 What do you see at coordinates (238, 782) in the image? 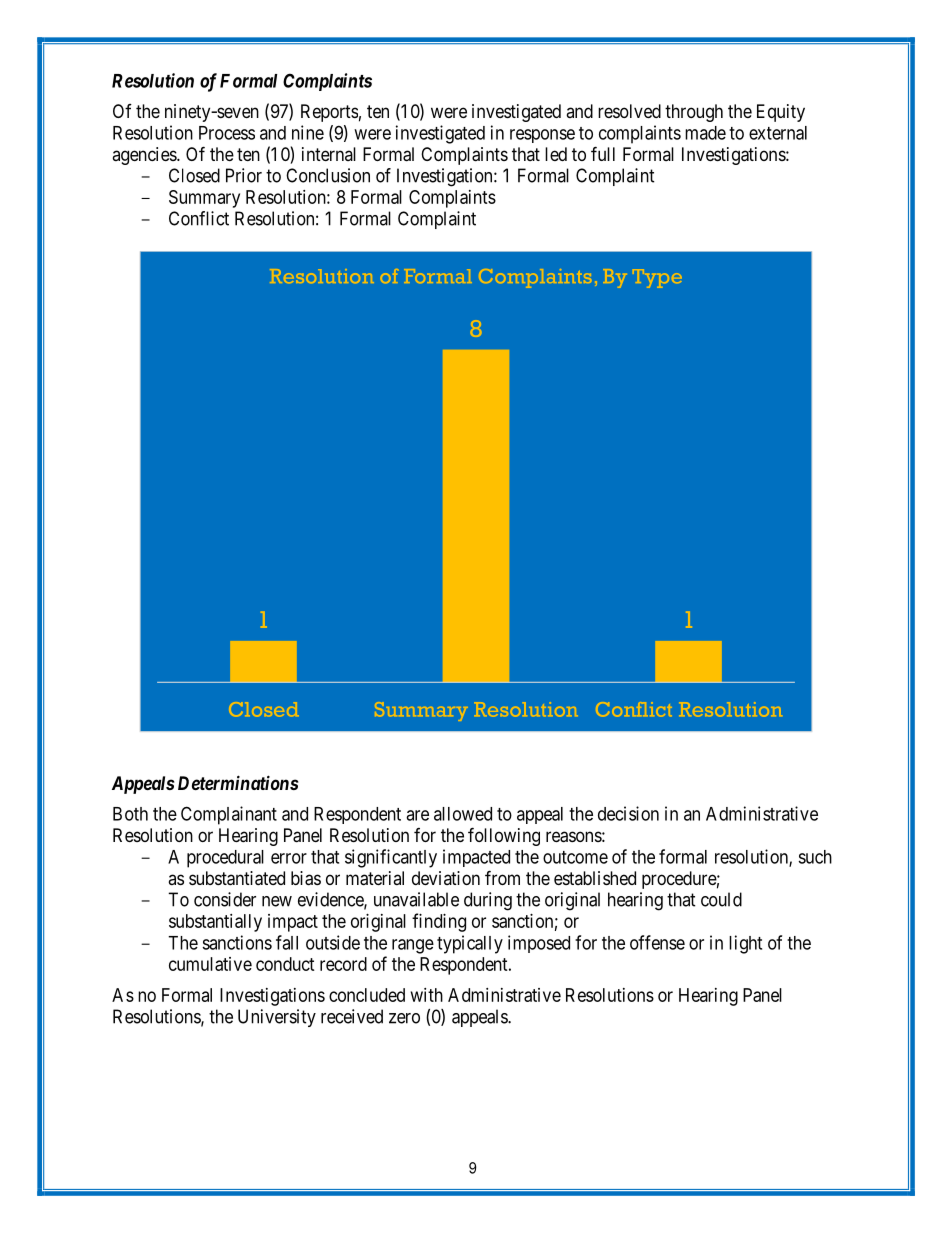
I see `Determinations` at bounding box center [238, 782].
